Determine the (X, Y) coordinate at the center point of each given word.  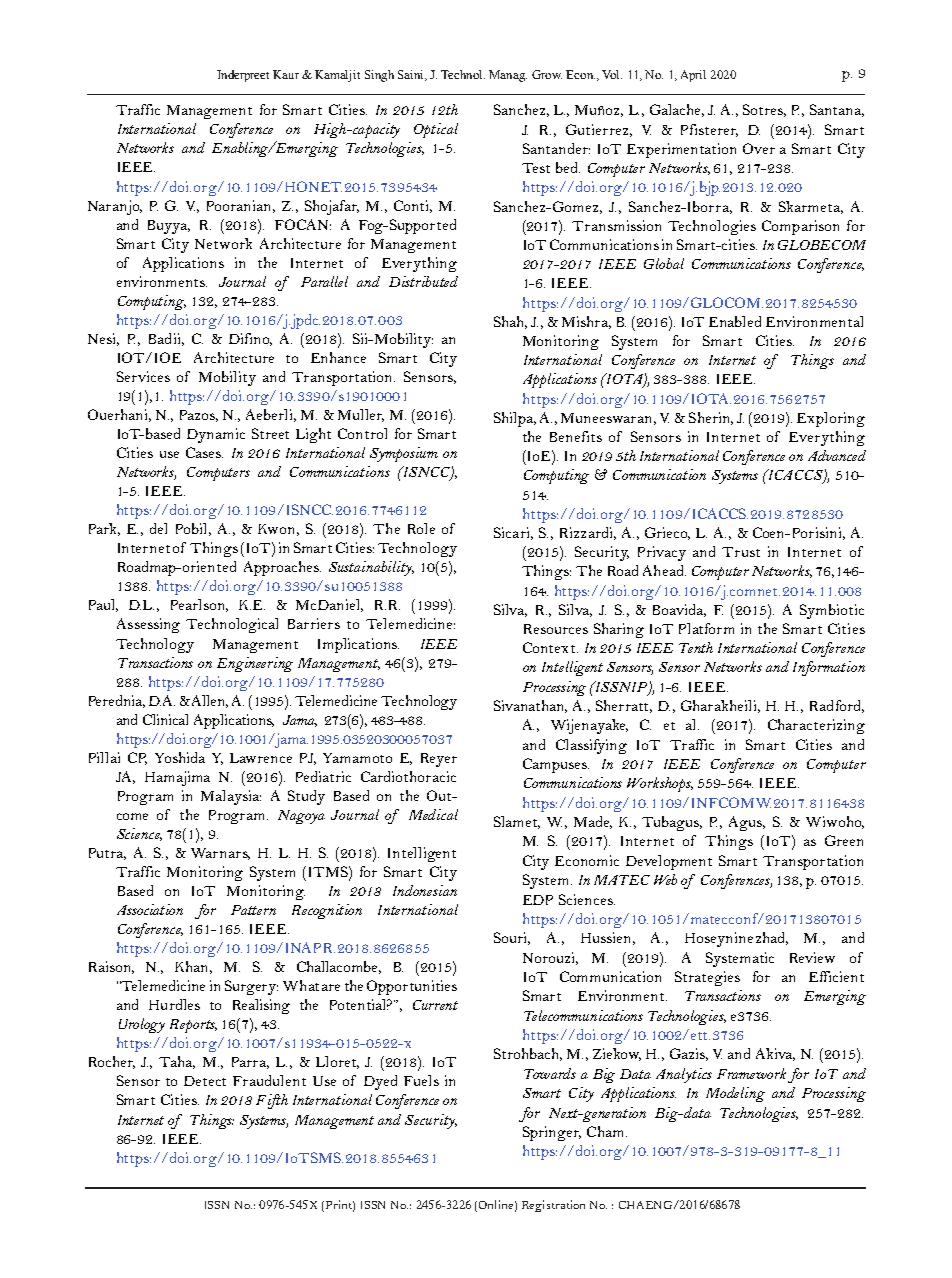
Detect (205, 1081)
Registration (553, 1206)
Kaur (286, 74)
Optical (436, 130)
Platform (706, 628)
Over (759, 148)
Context (550, 647)
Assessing (148, 625)
